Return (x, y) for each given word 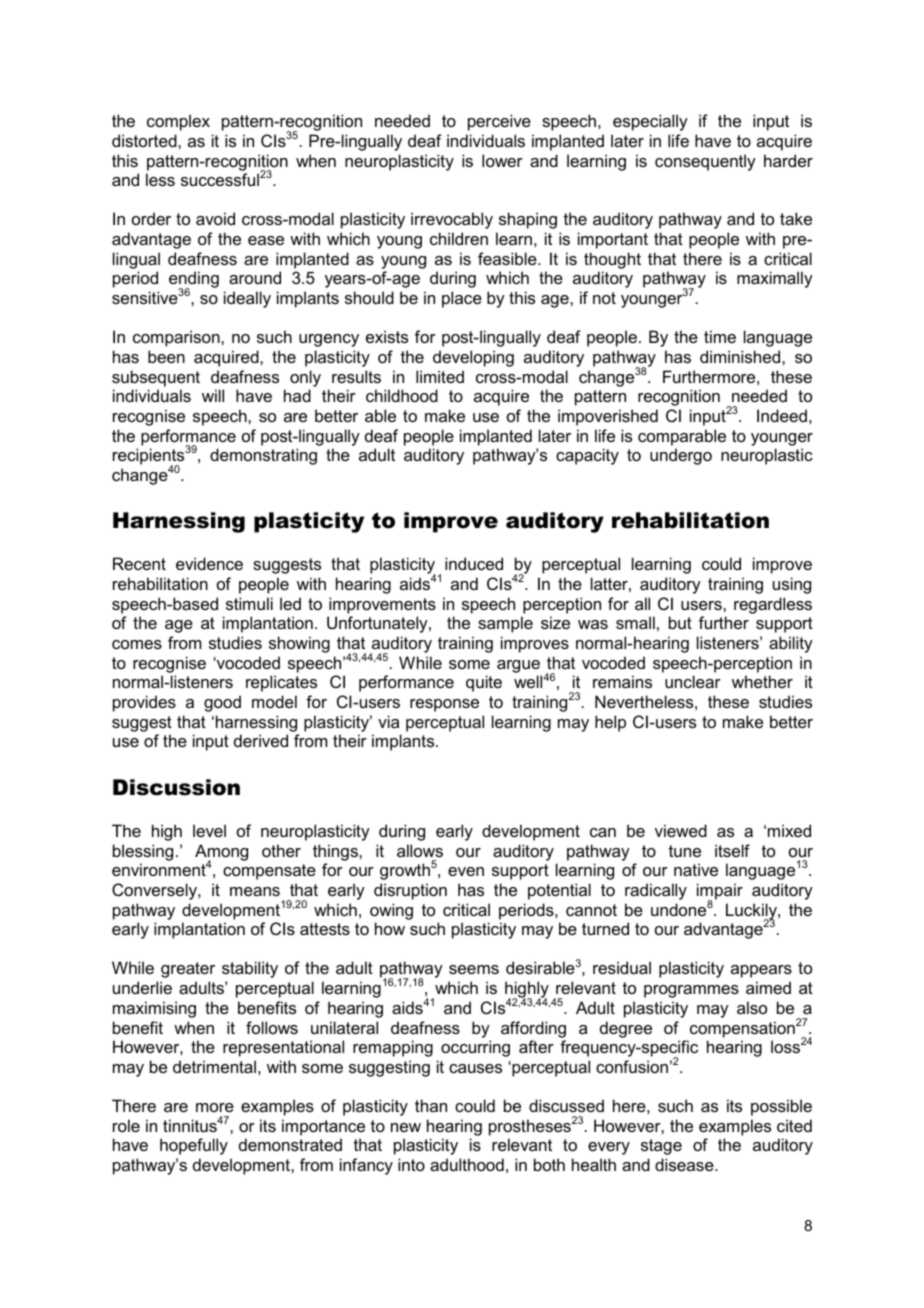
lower (502, 160)
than (431, 1105)
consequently (705, 162)
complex (178, 122)
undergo (681, 456)
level (209, 830)
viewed (681, 830)
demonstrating (263, 456)
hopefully (194, 1146)
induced (474, 563)
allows (420, 850)
